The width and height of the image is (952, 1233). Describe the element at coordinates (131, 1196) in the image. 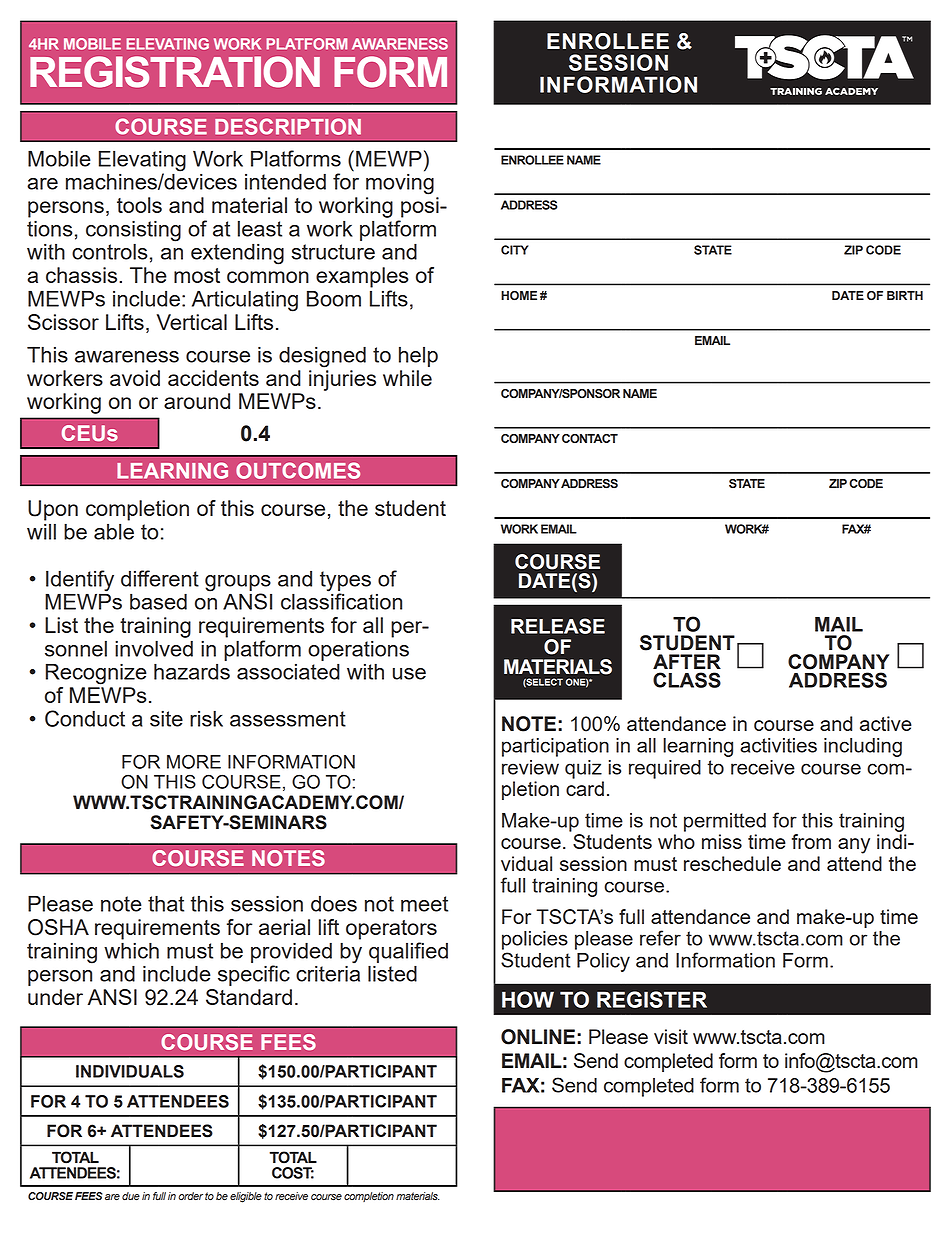

I see `due` at that location.
